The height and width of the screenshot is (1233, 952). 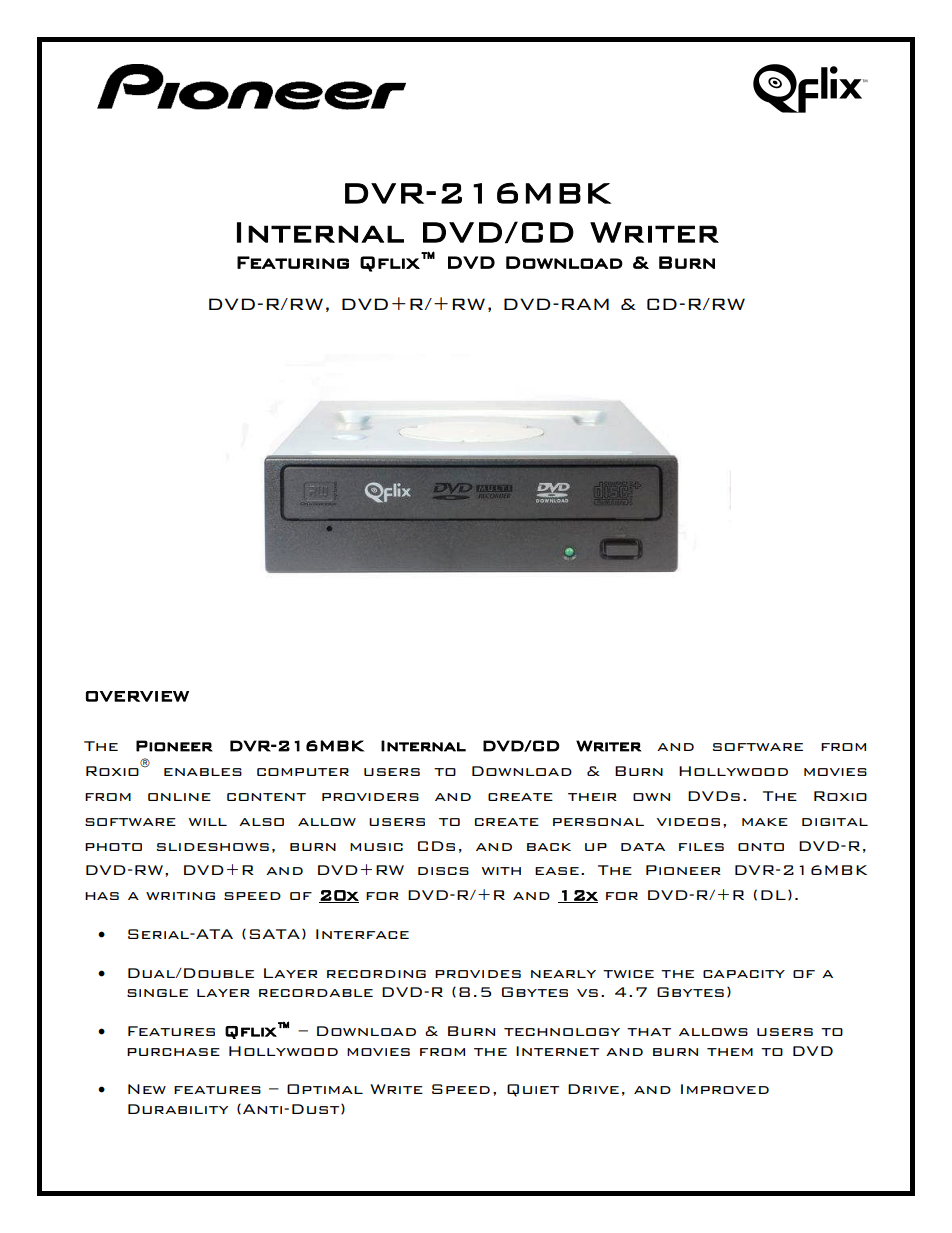 I want to click on capacity, so click(x=744, y=974).
